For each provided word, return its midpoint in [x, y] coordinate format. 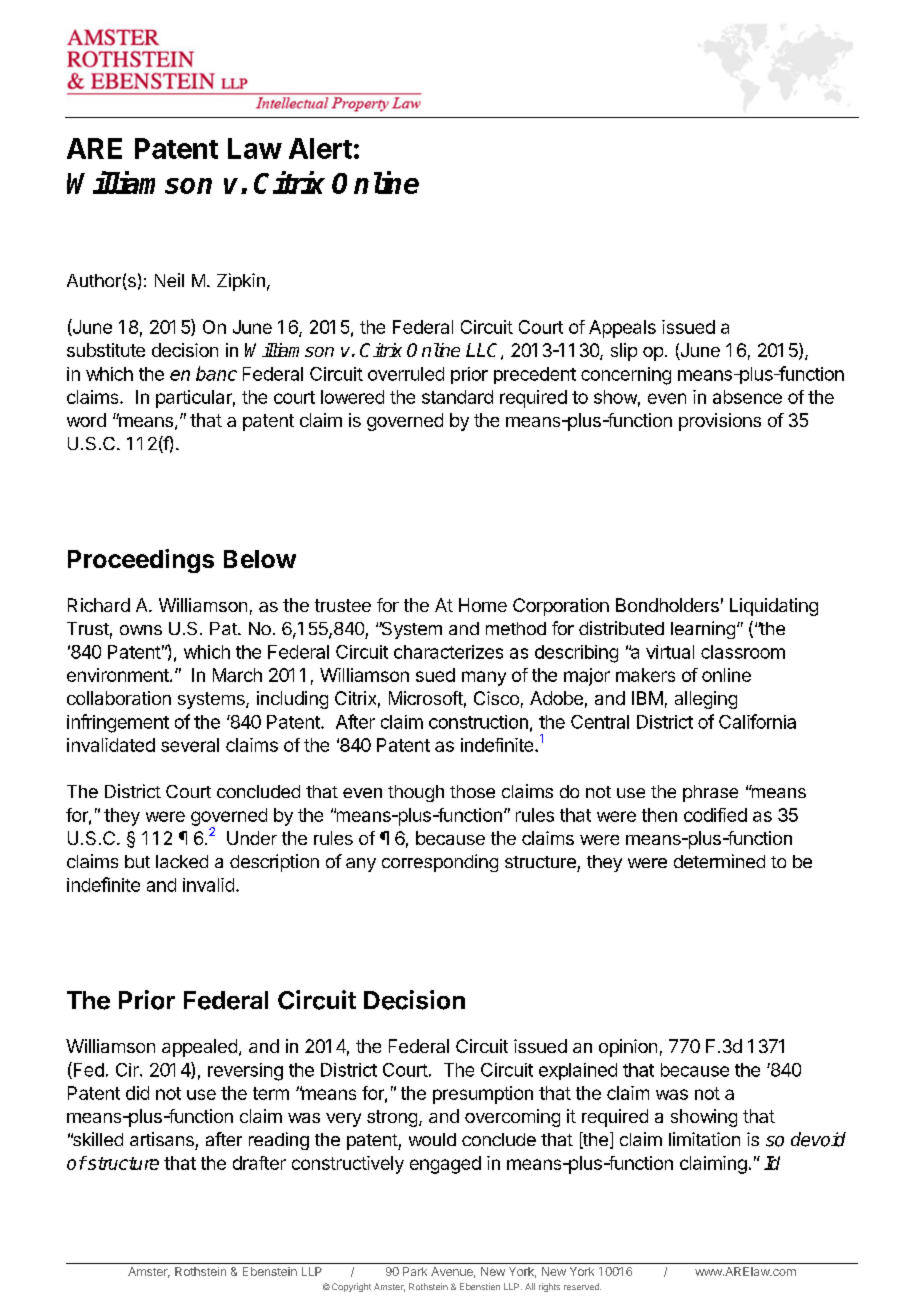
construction [478, 722]
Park [415, 1271]
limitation [704, 1139]
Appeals [622, 329]
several [190, 745]
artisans [162, 1139]
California [757, 721]
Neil [169, 280]
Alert [320, 148]
